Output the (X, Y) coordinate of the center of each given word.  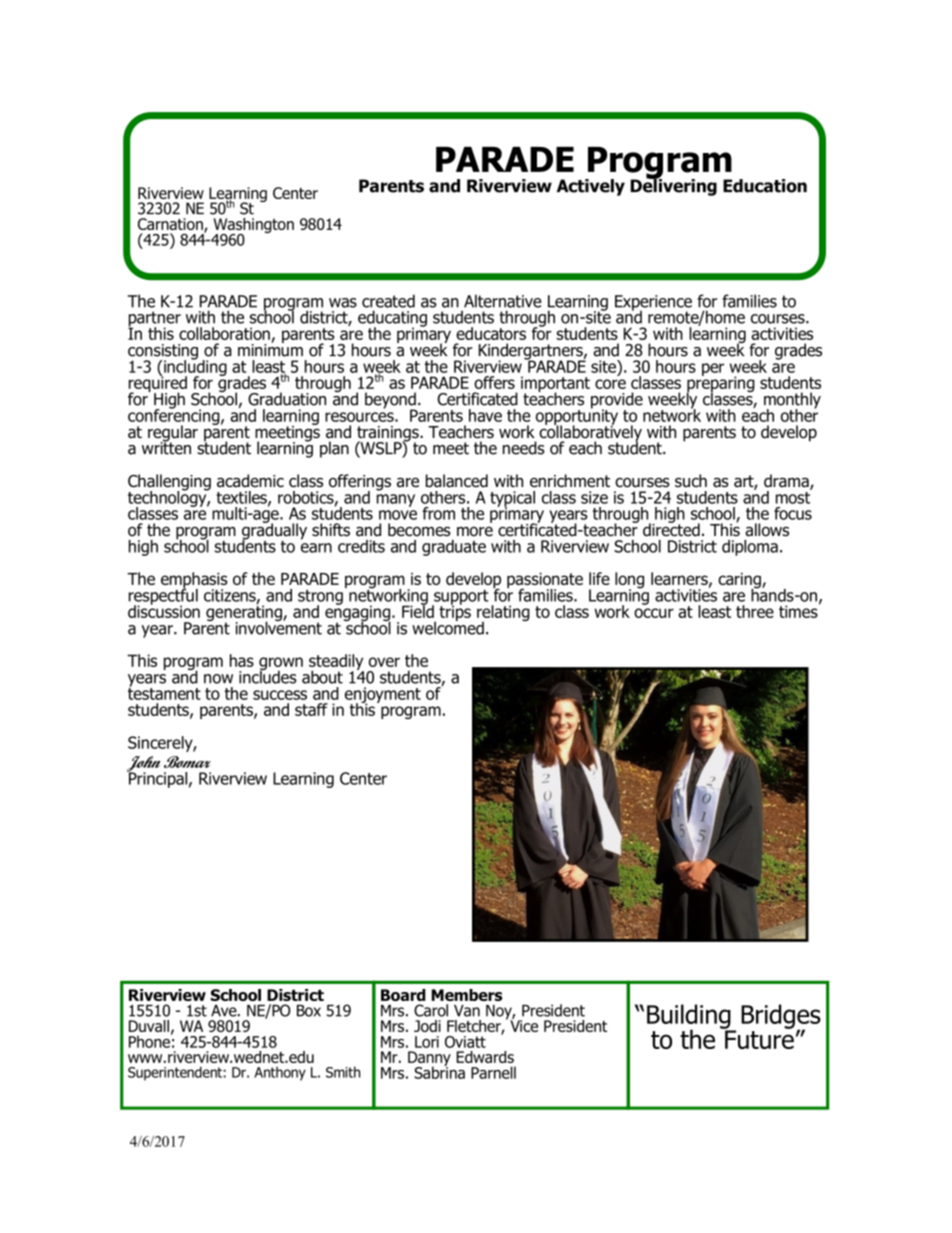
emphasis (194, 581)
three (755, 611)
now (218, 679)
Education (765, 186)
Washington (253, 227)
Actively (591, 187)
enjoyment (383, 696)
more (475, 532)
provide (617, 401)
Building (690, 1017)
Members (466, 995)
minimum (270, 349)
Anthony (280, 1073)
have (485, 415)
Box (309, 1011)
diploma (750, 548)
